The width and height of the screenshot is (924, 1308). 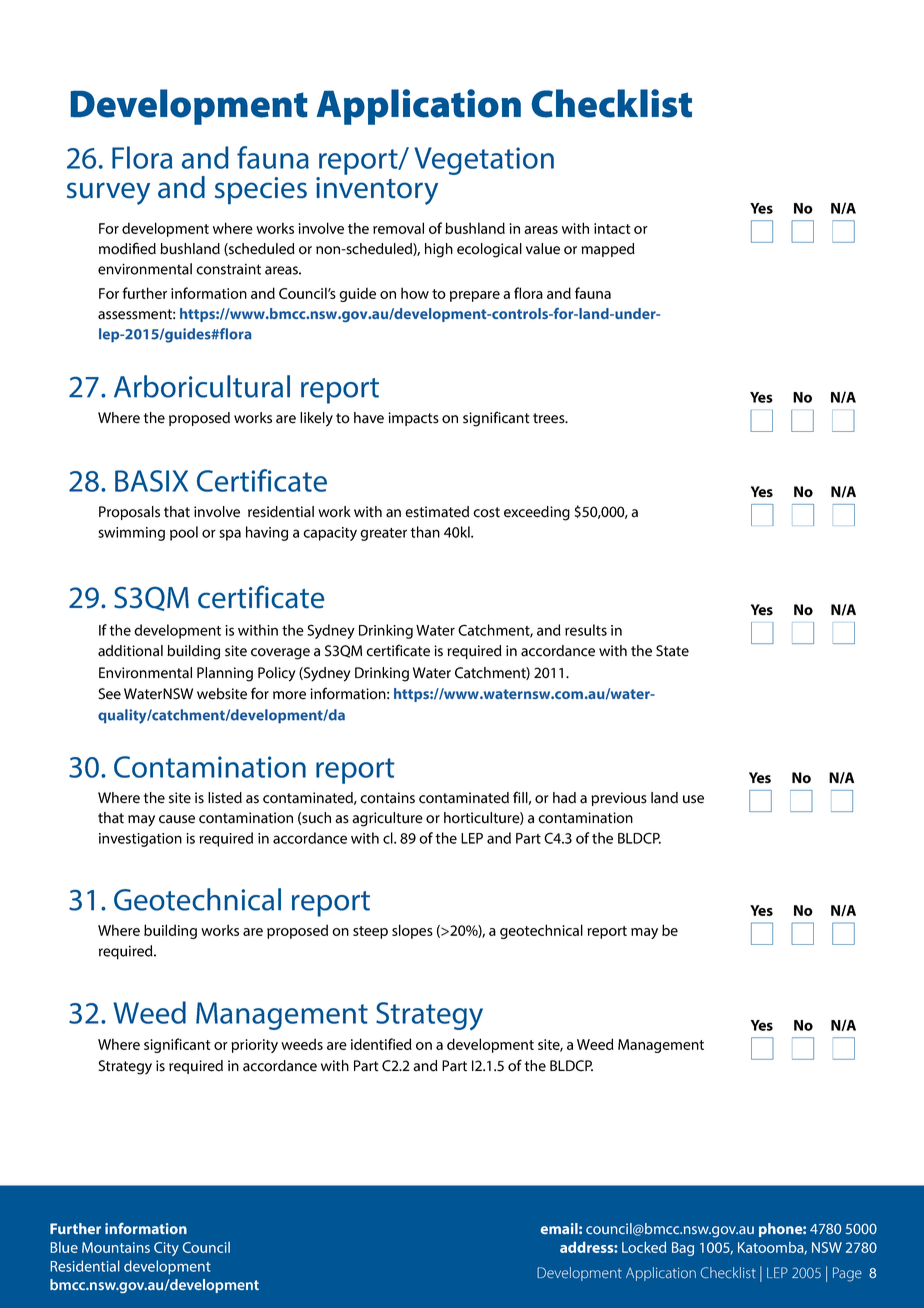 What do you see at coordinates (619, 799) in the screenshot?
I see `previous` at bounding box center [619, 799].
